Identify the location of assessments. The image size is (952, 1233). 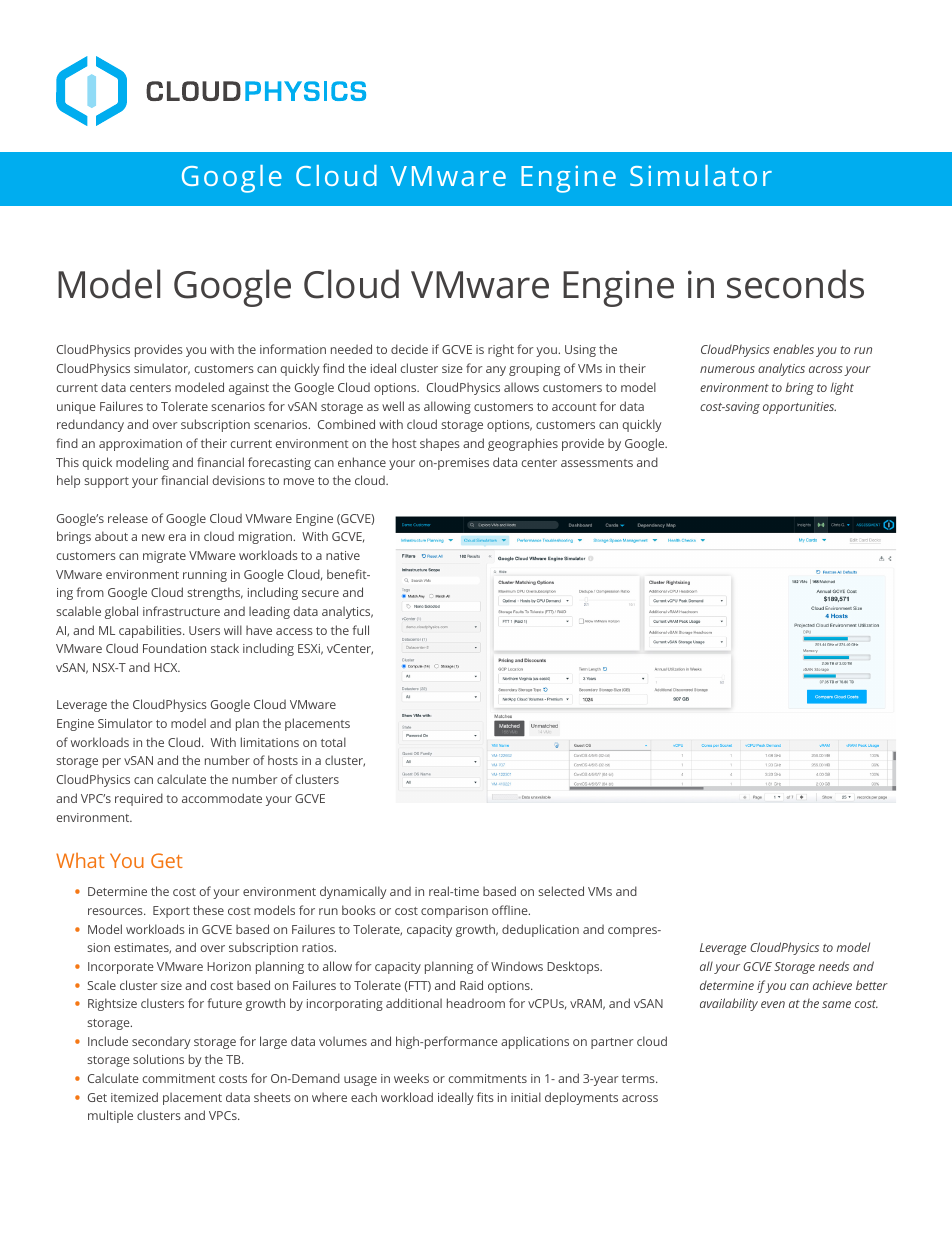
(597, 463).
